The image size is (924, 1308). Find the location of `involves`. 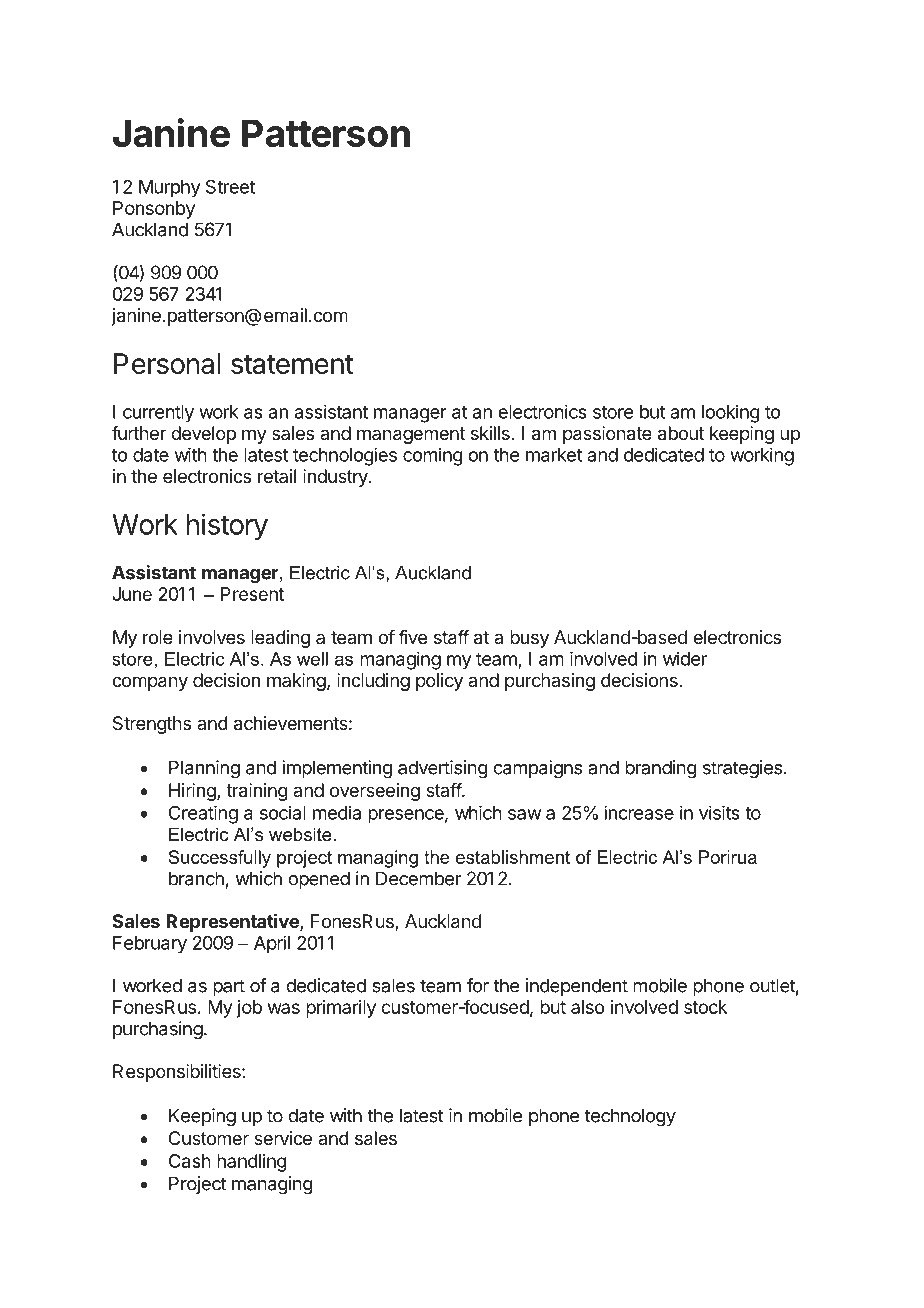

involves is located at coordinates (212, 637).
